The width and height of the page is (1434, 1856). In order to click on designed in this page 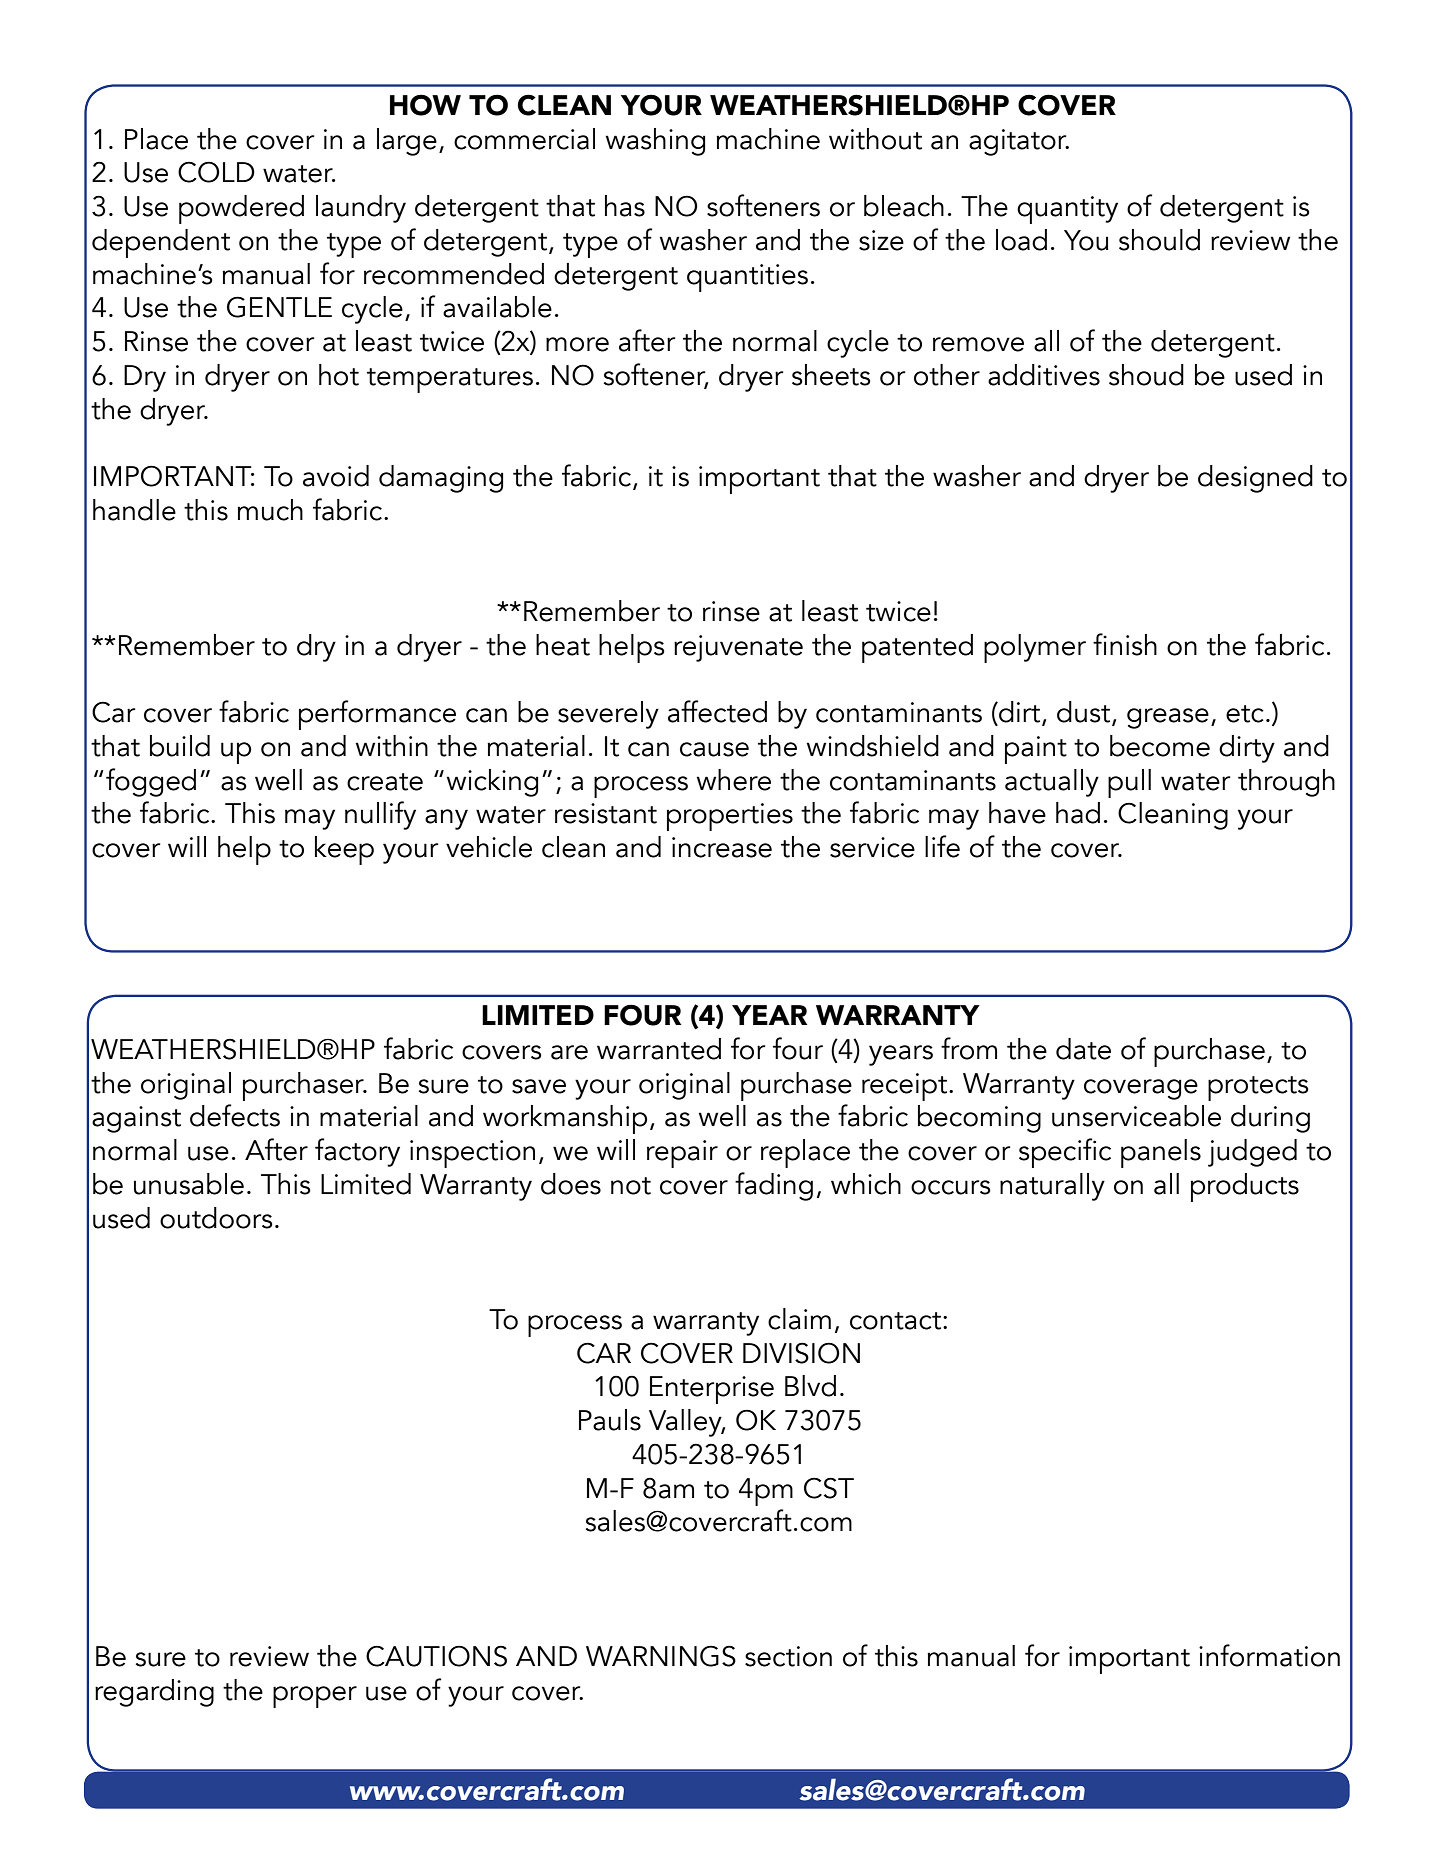, I will do `click(1255, 479)`.
